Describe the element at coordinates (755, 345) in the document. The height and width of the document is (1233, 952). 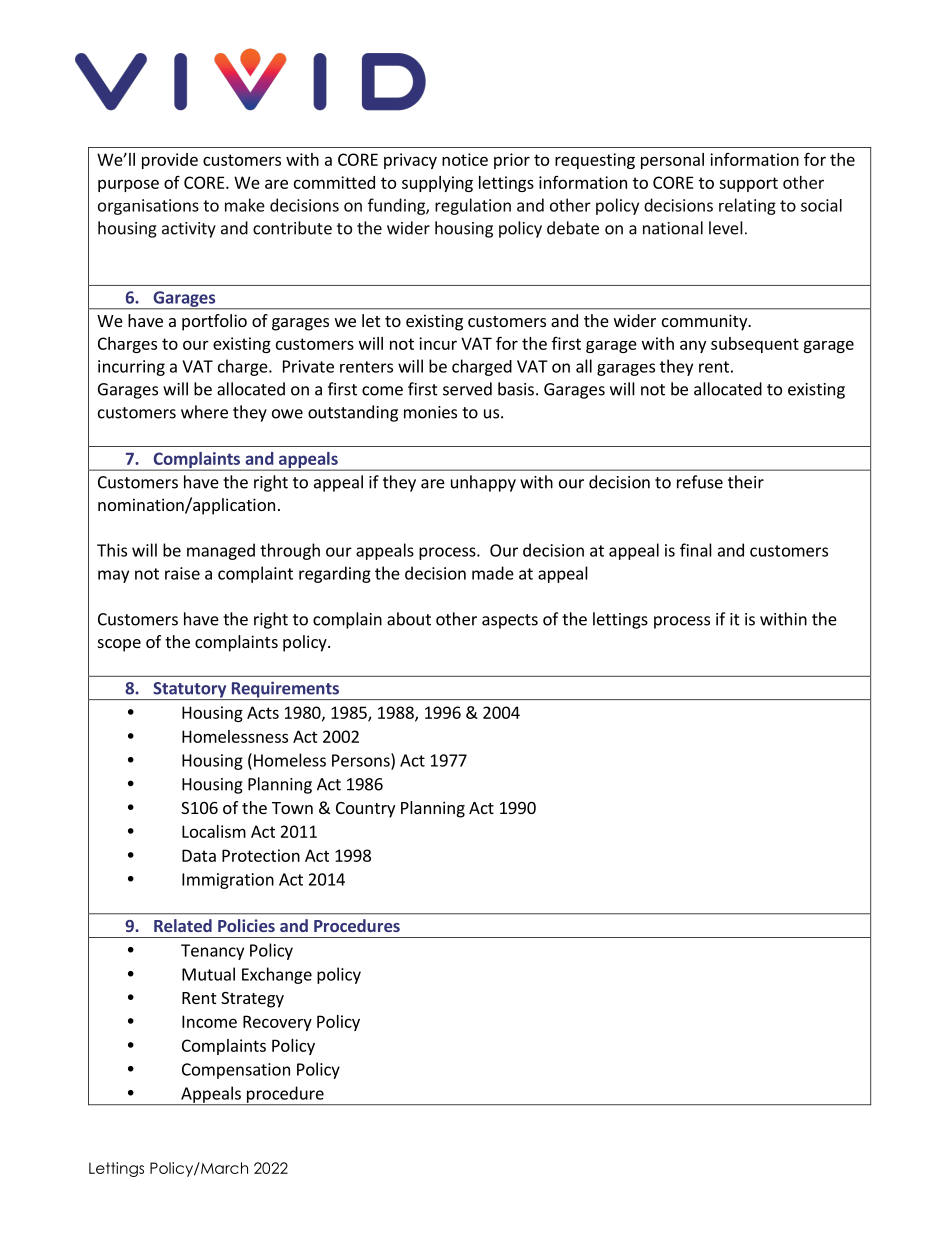
I see `subsequent` at that location.
